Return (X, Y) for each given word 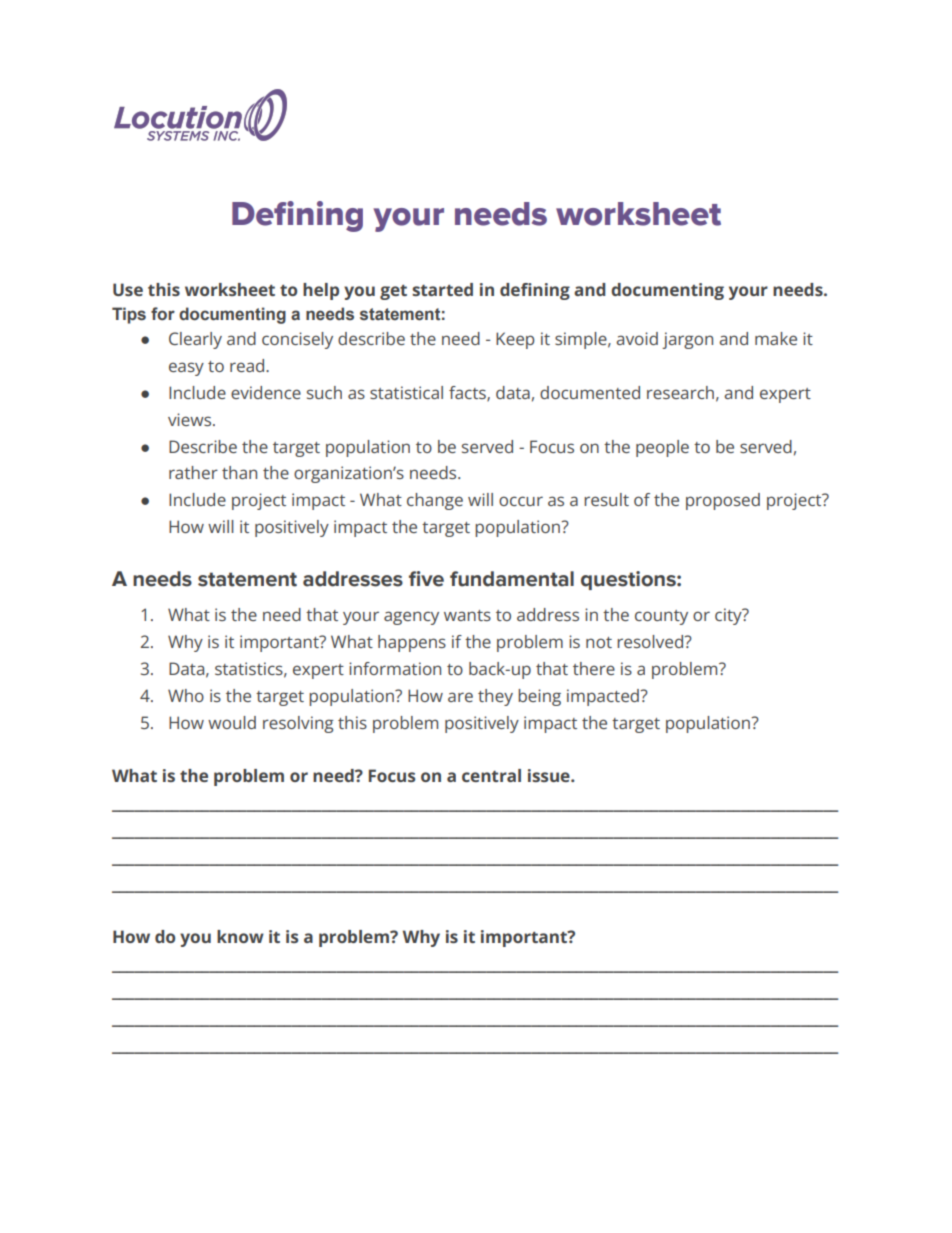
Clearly (195, 340)
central (491, 775)
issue (550, 775)
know (240, 936)
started (442, 289)
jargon (687, 340)
